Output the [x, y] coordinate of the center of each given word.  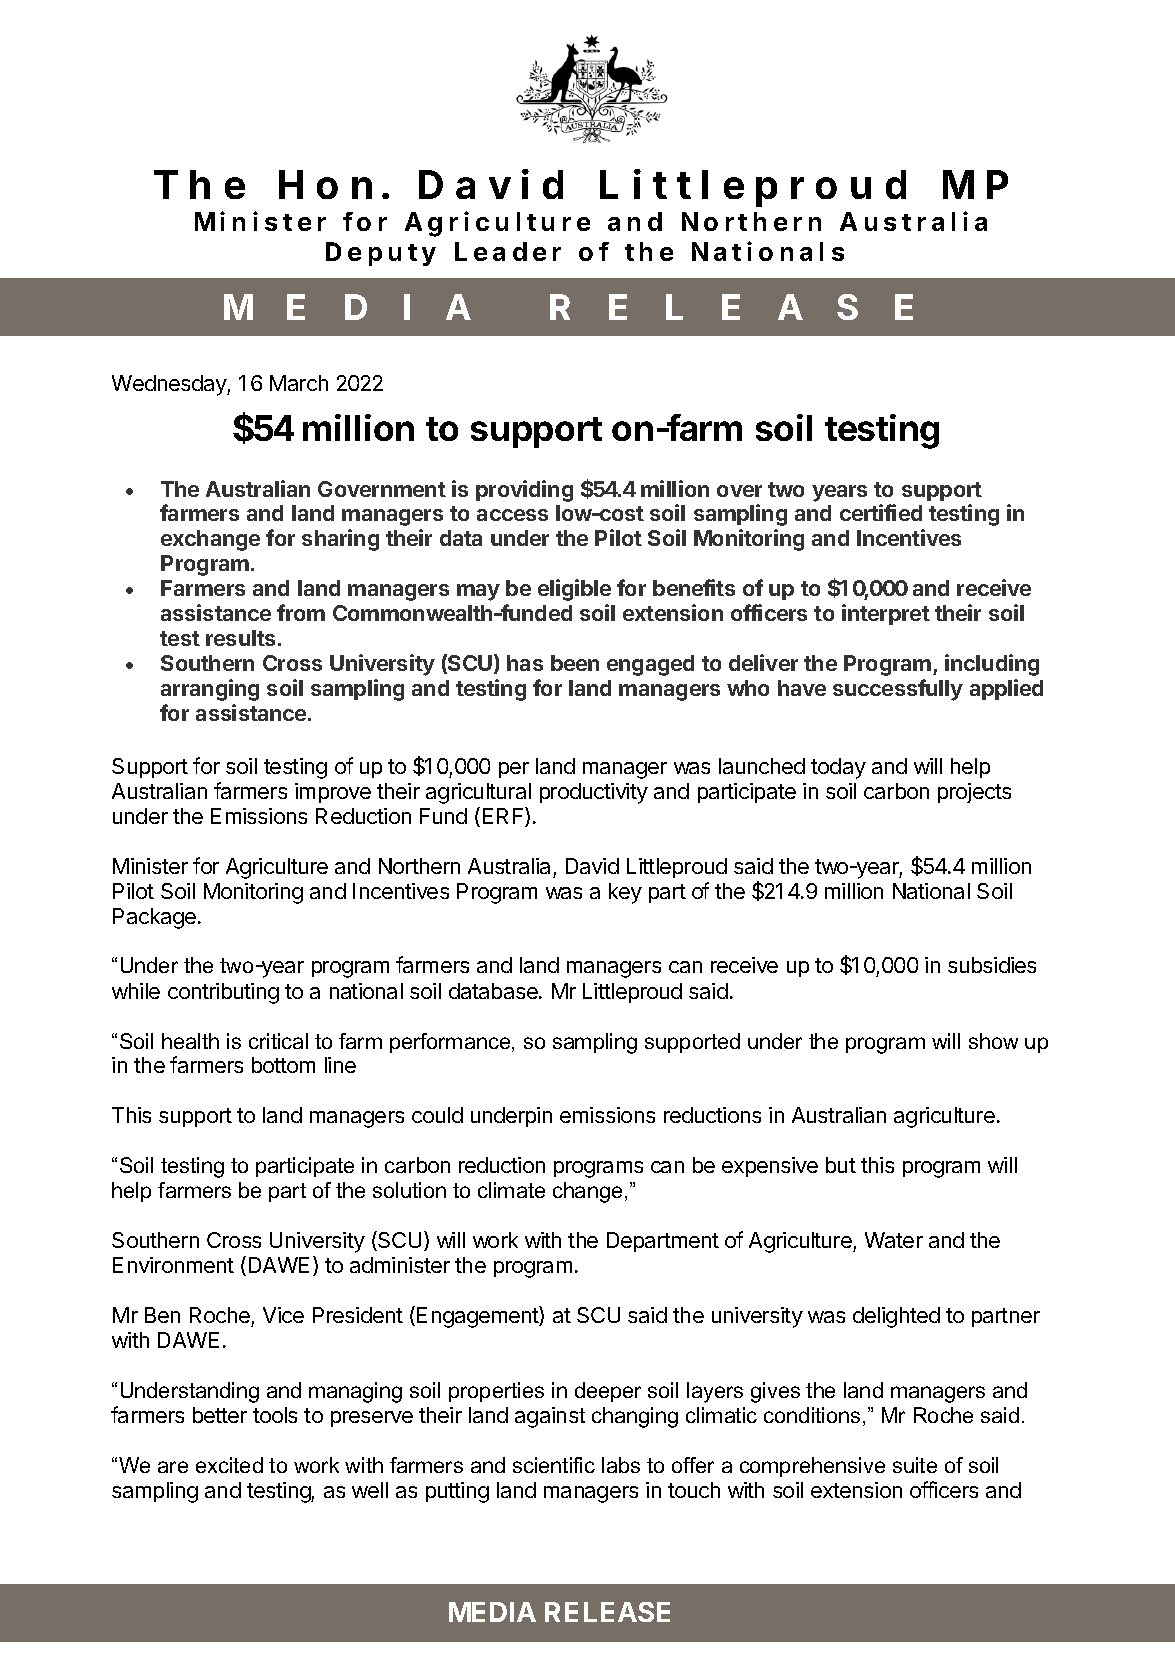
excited [229, 1465]
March [299, 383]
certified [881, 512]
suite [915, 1465]
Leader [508, 251]
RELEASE [607, 1612]
